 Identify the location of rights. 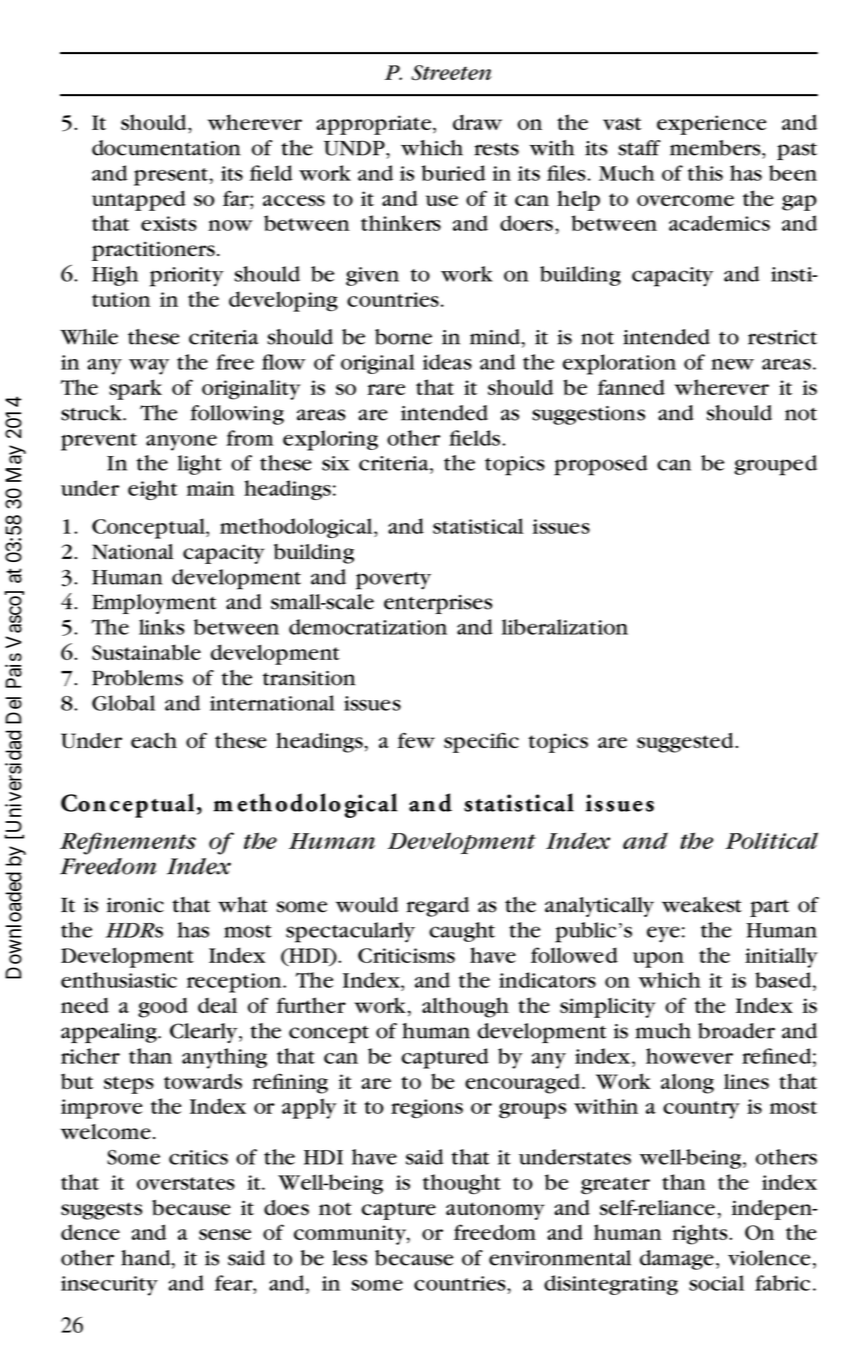
(701, 1234).
